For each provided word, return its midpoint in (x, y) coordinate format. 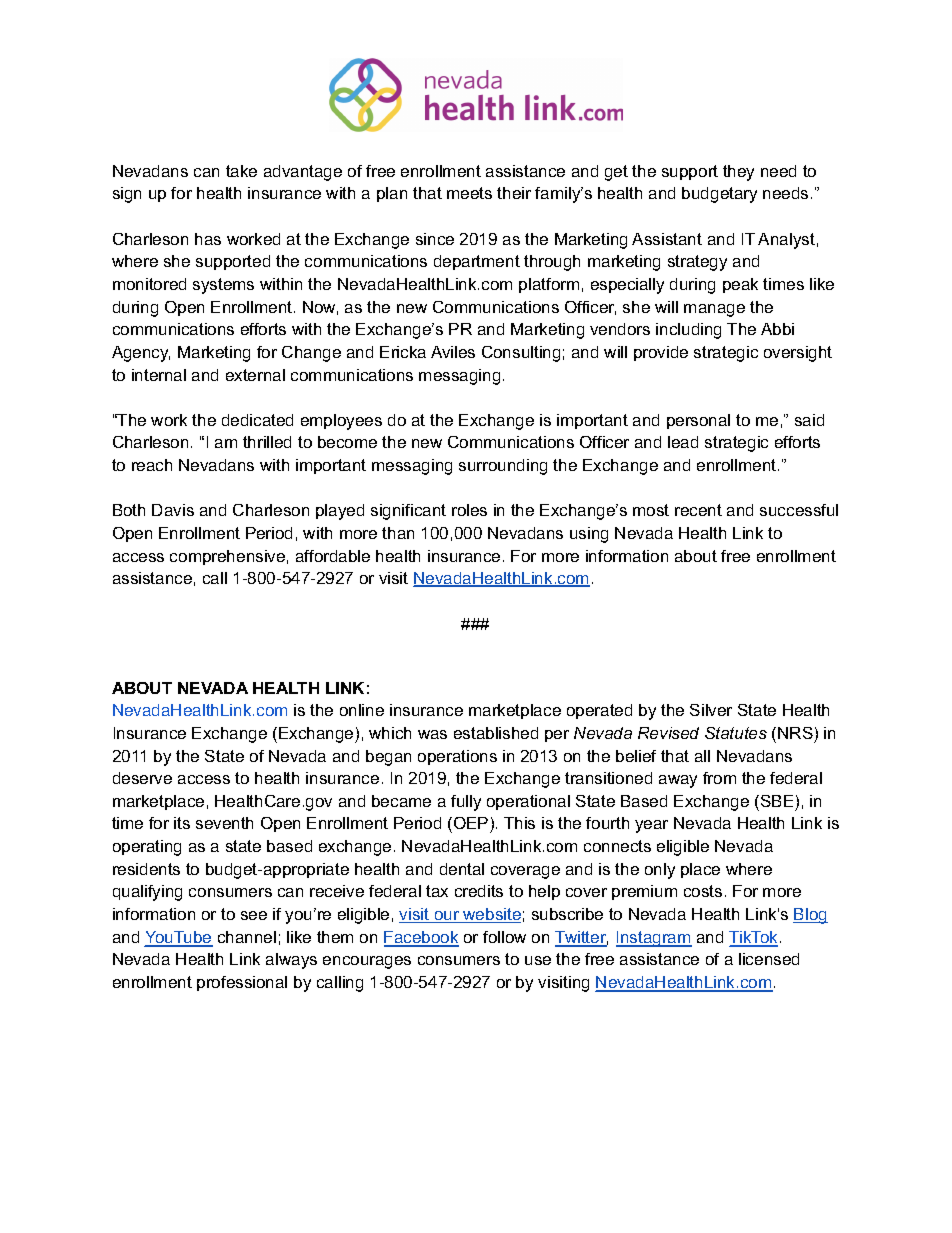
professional (242, 983)
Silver (711, 710)
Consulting (521, 354)
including (688, 331)
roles (469, 510)
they (738, 173)
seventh (224, 823)
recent (698, 510)
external (255, 375)
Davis (173, 510)
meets (469, 193)
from (719, 778)
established (496, 733)
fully (466, 803)
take (241, 171)
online (362, 710)
